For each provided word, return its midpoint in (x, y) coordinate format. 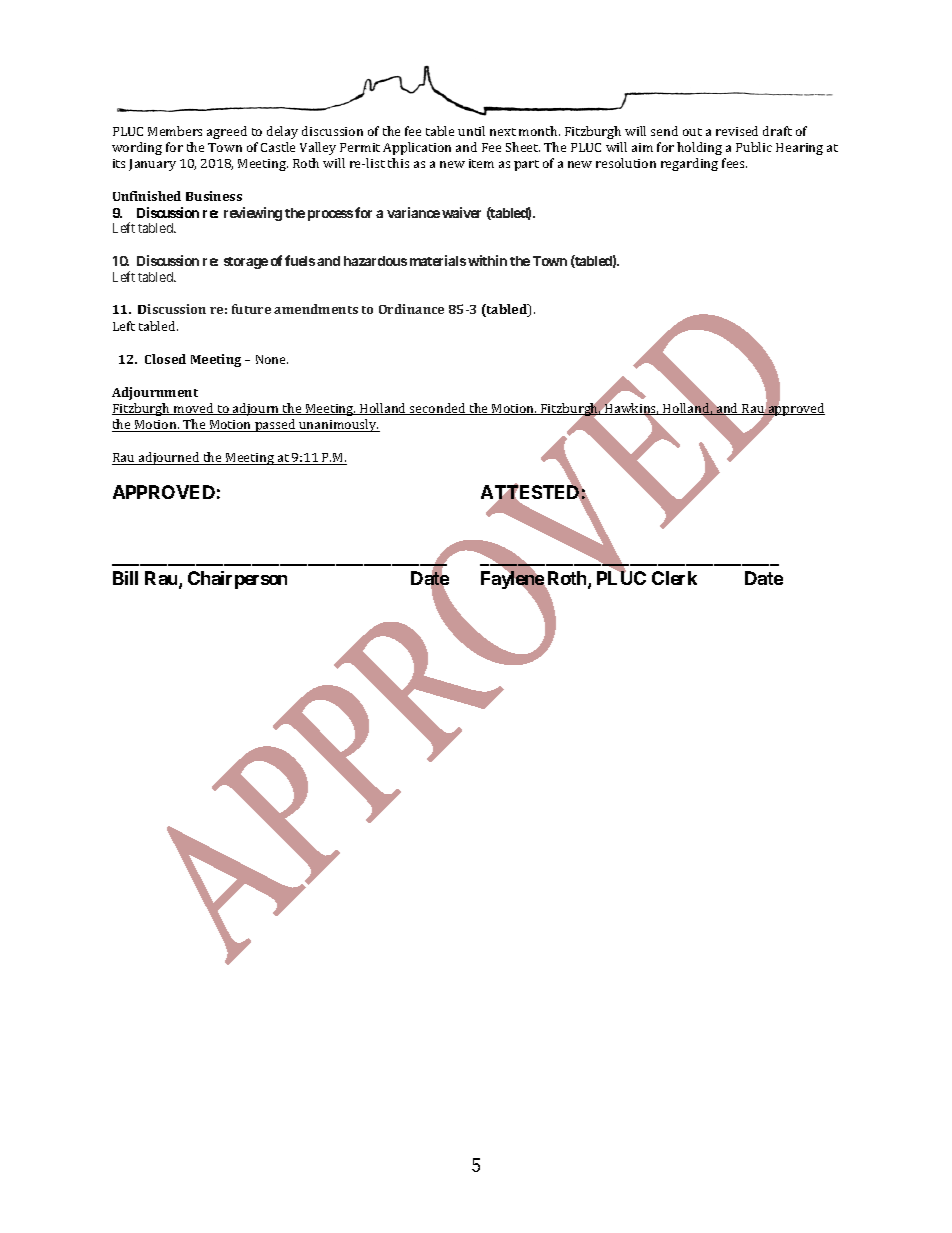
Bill (125, 578)
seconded (438, 409)
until (471, 131)
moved (194, 409)
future (251, 309)
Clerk (674, 578)
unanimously (338, 425)
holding (699, 148)
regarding (689, 164)
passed (275, 425)
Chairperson (237, 580)
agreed (227, 132)
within (487, 260)
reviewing (253, 214)
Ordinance (411, 309)
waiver (461, 212)
